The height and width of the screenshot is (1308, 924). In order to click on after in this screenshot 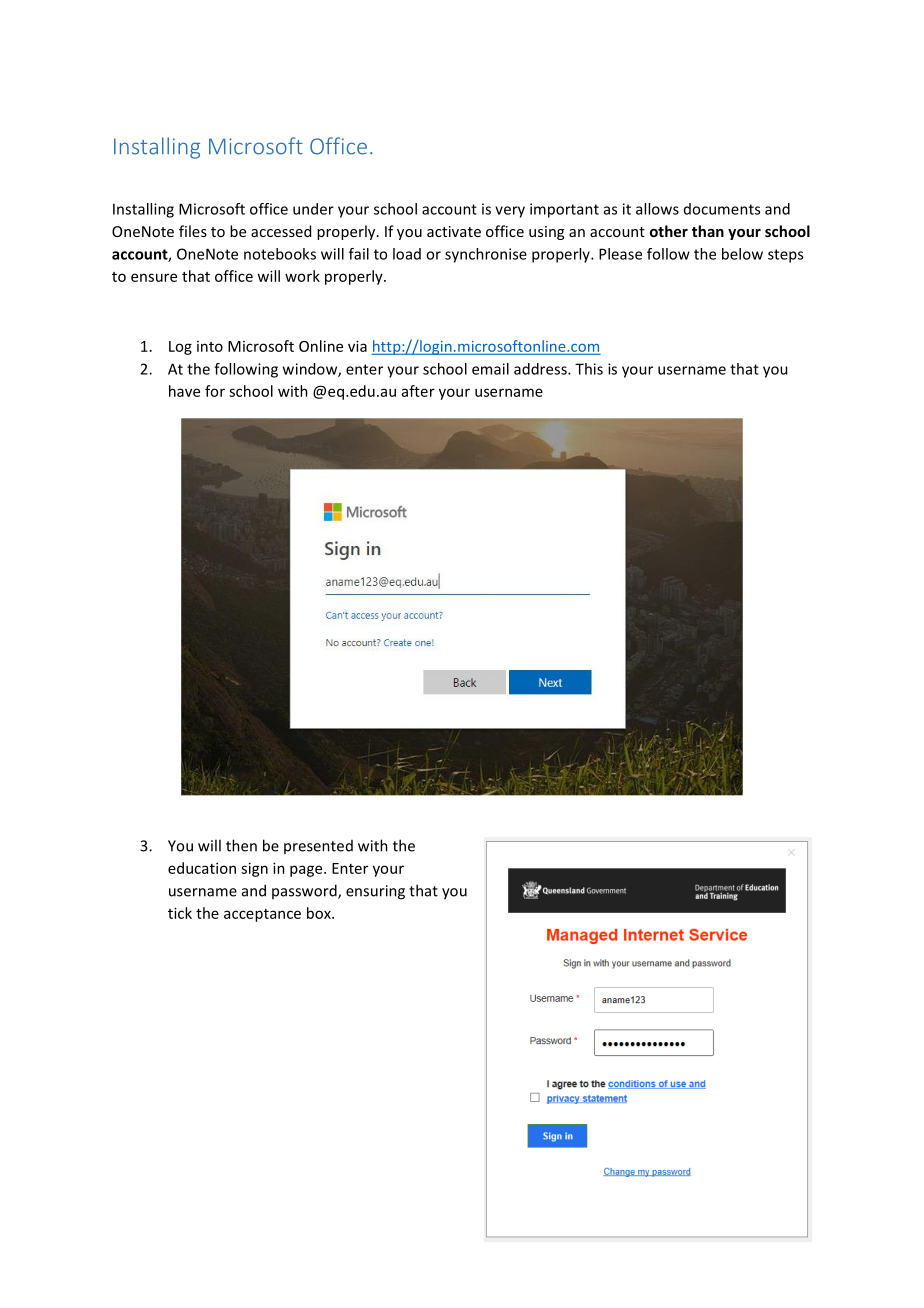, I will do `click(418, 391)`.
